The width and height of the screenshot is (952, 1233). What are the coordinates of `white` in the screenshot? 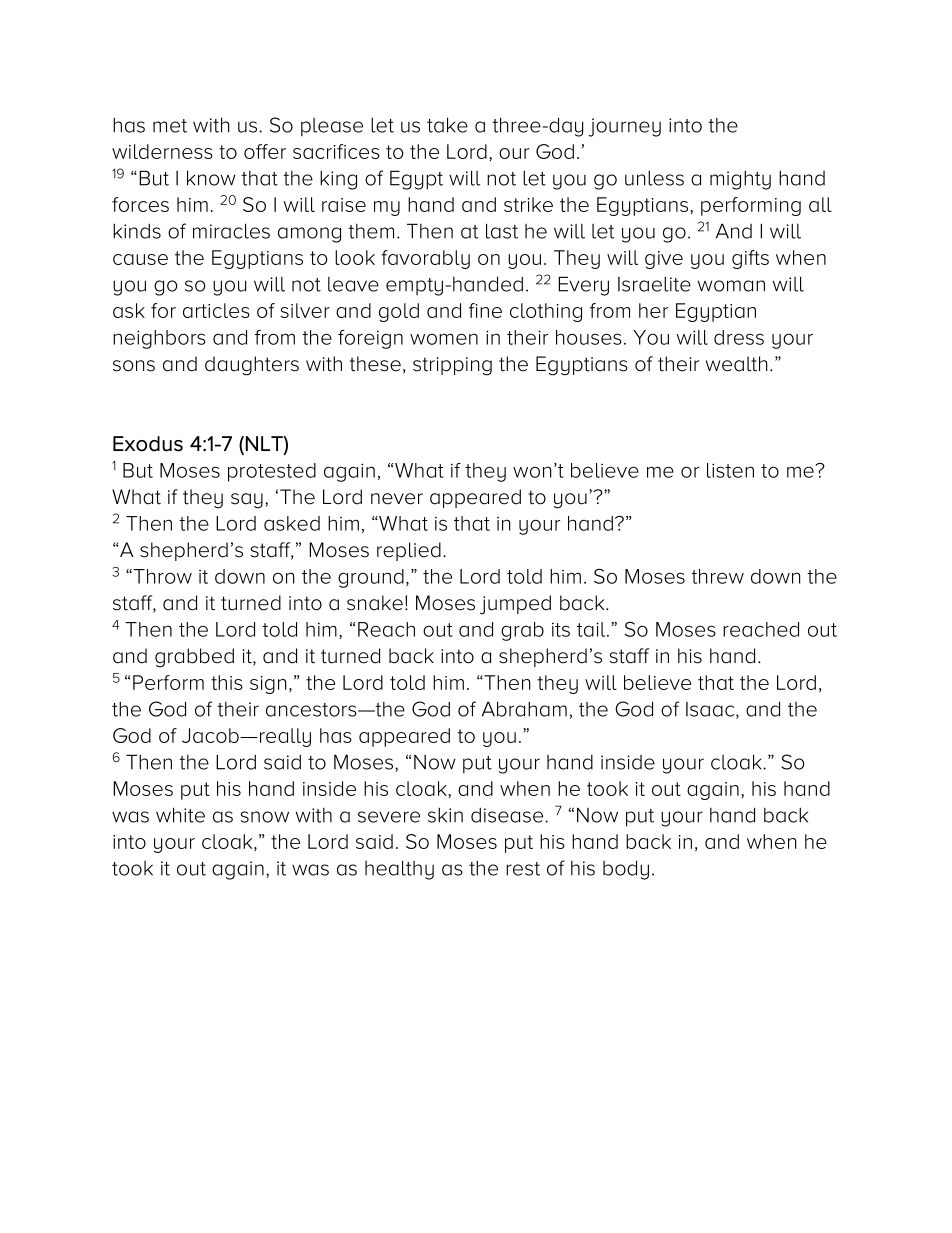 It's located at (180, 815).
